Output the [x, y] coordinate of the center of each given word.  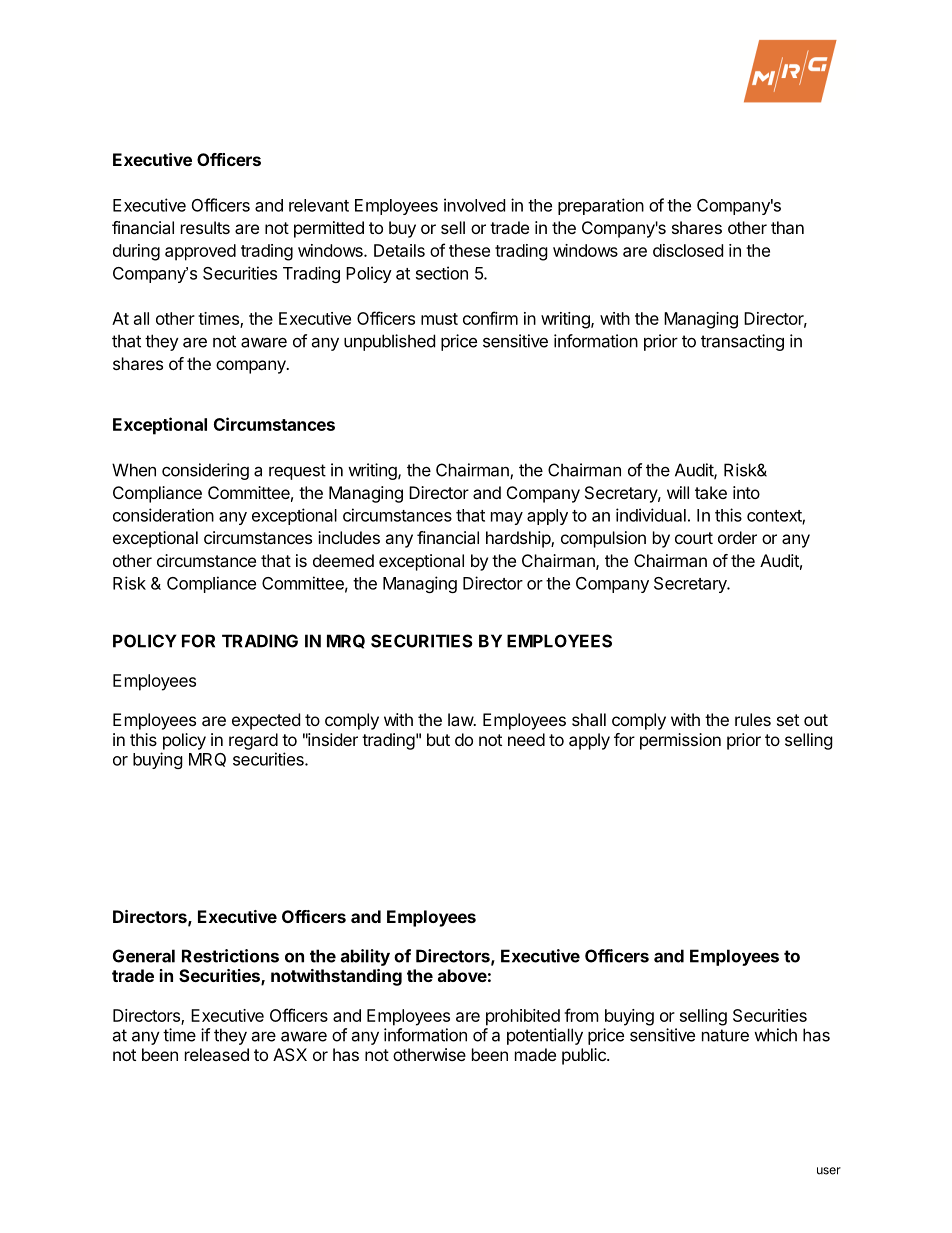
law [461, 719]
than [787, 227]
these [469, 250]
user [829, 1171]
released [217, 1054]
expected [266, 721]
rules [753, 719]
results [205, 227]
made [535, 1054]
